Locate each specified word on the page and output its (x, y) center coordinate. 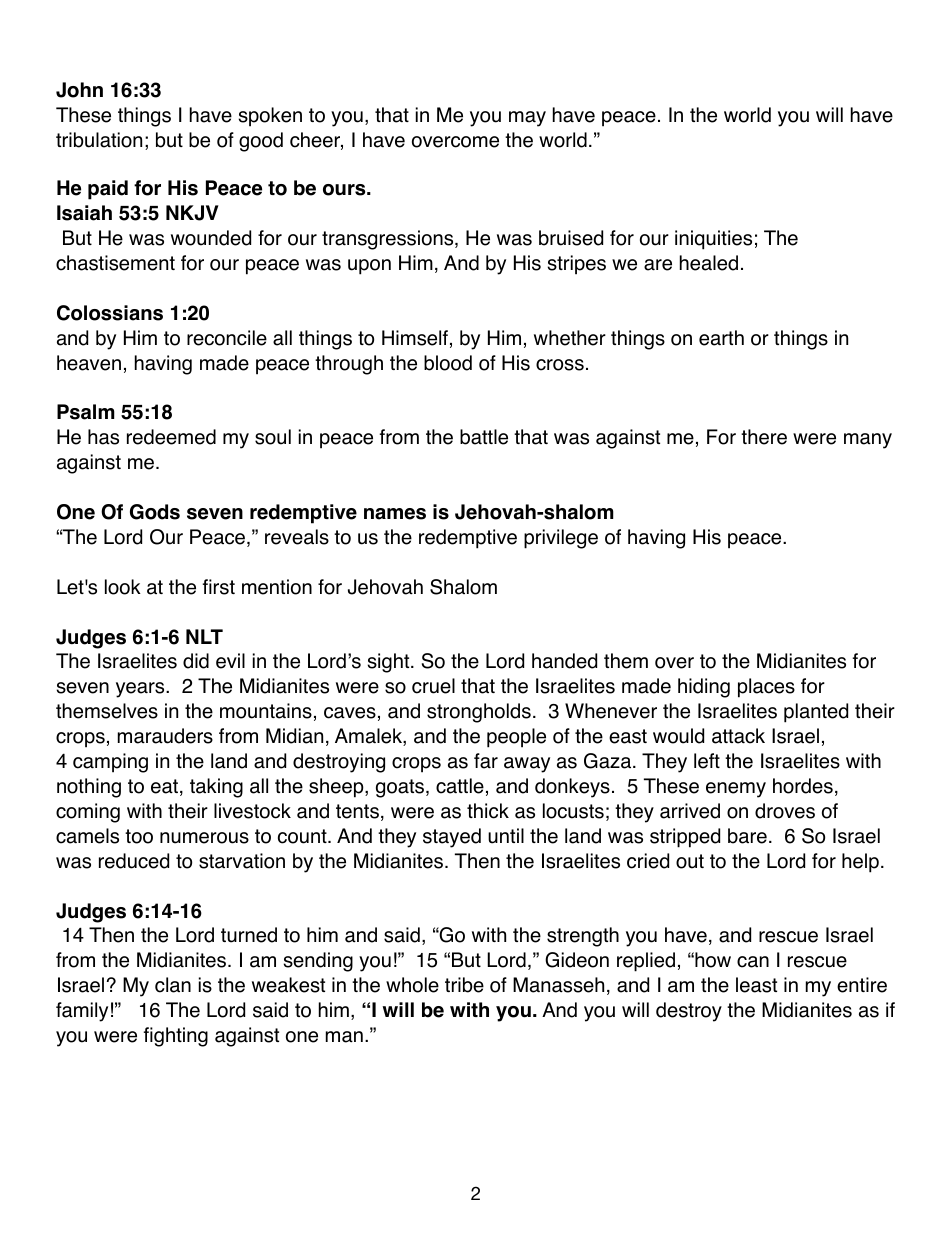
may (527, 119)
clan (173, 985)
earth (721, 338)
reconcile (227, 338)
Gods (155, 512)
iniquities (713, 240)
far (486, 761)
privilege (561, 539)
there (764, 437)
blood (448, 363)
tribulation (99, 140)
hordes (803, 786)
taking (216, 788)
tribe (464, 985)
